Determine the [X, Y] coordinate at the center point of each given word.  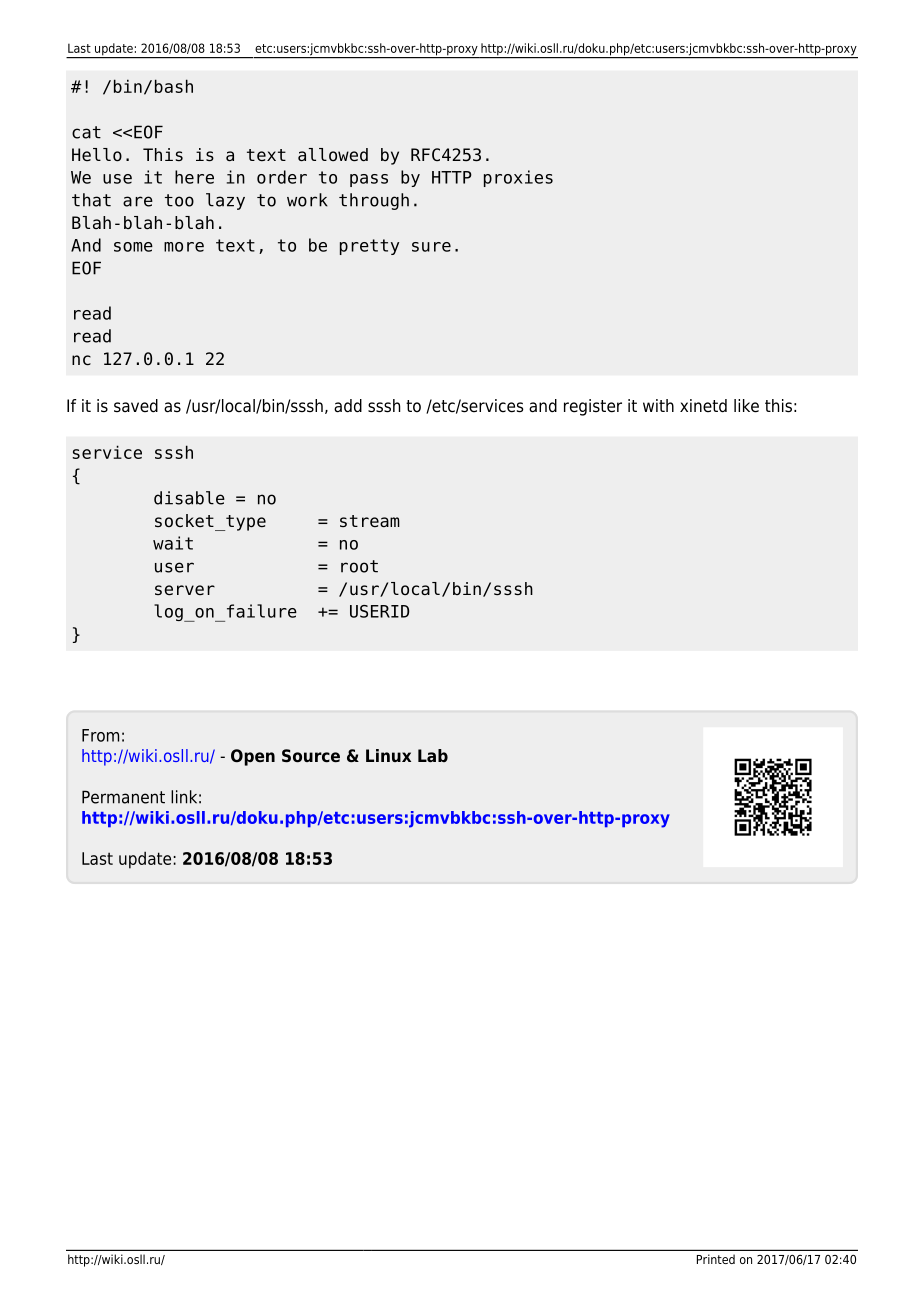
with [658, 405]
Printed [716, 1259]
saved [136, 406]
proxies [518, 178]
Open [253, 757]
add [348, 406]
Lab [433, 755]
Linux [388, 755]
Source [311, 756]
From [100, 735]
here [194, 177]
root [359, 566]
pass [369, 180]
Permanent [123, 797]
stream [370, 521]
